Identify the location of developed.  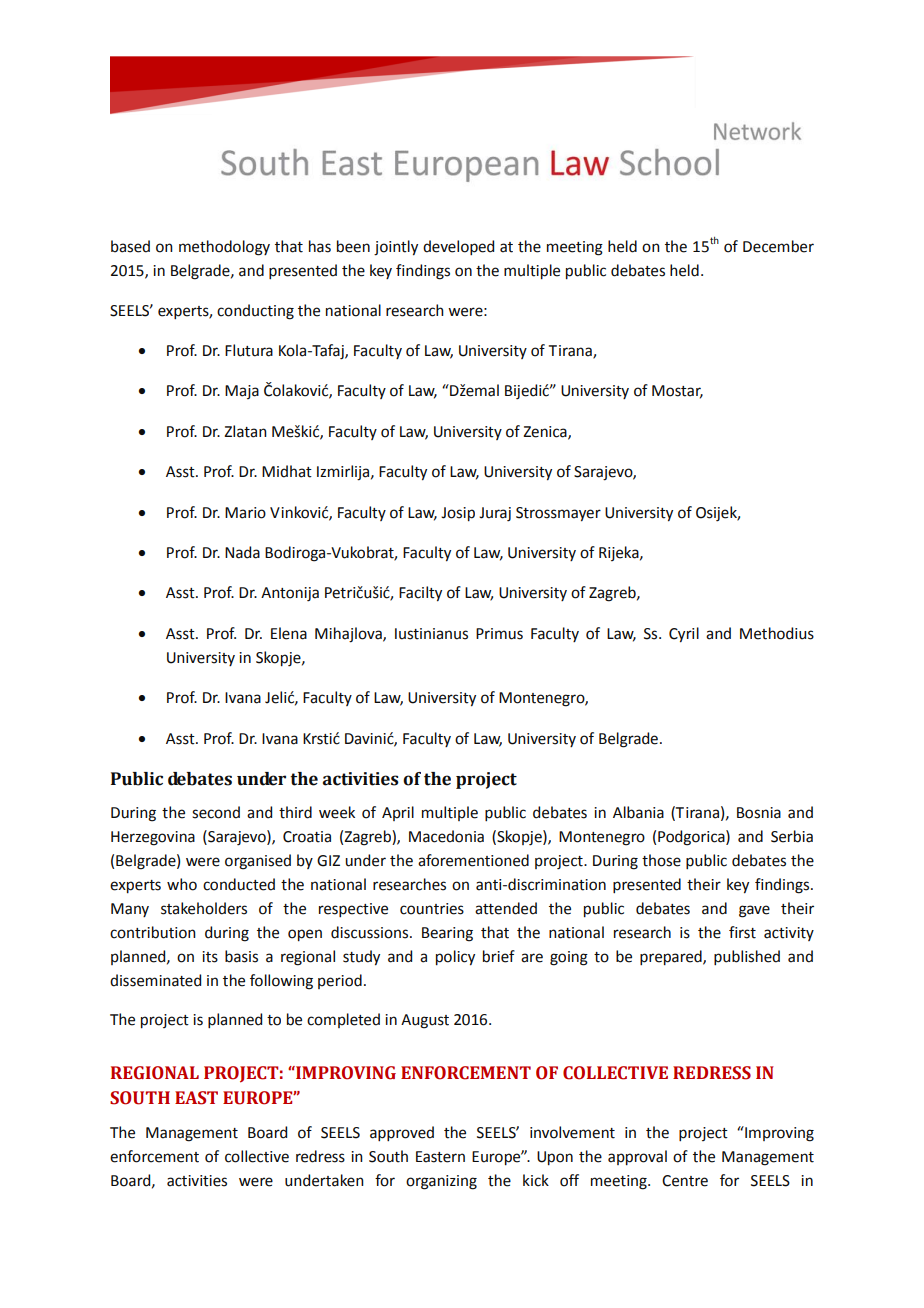
(458, 247).
